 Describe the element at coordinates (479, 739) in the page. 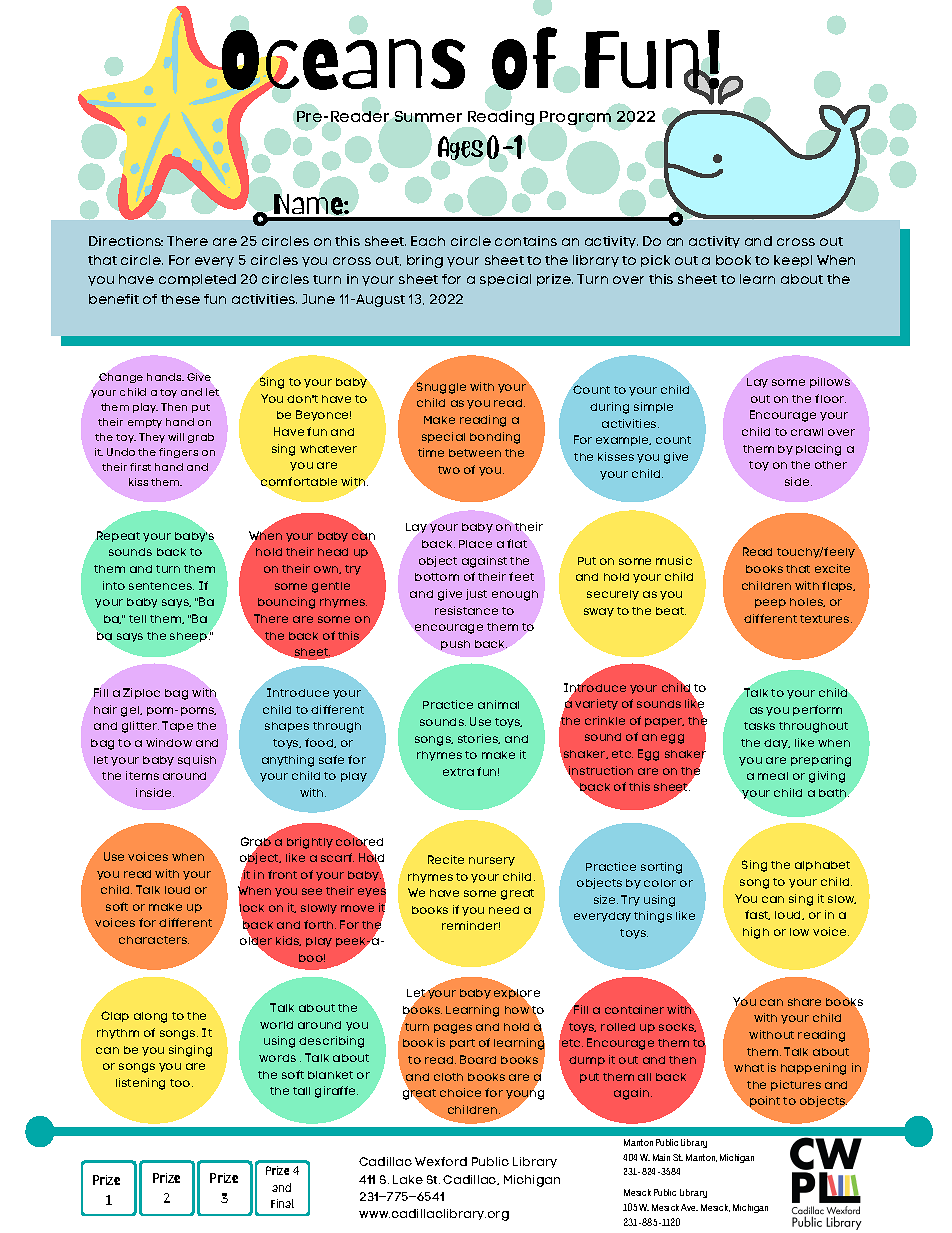

I see `stories` at that location.
